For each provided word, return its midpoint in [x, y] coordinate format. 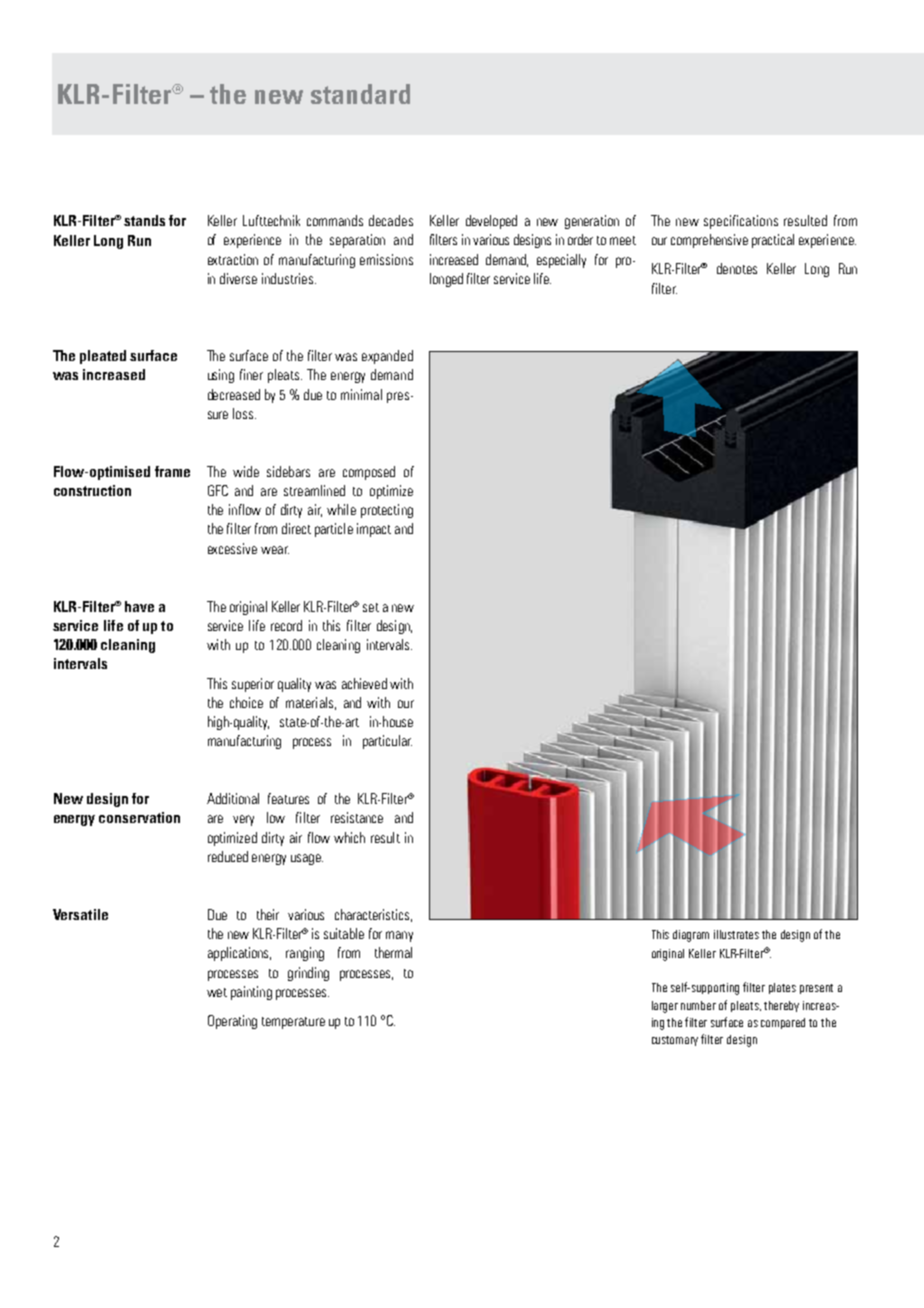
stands [144, 220]
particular [387, 742]
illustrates [736, 934]
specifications [741, 222]
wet [217, 992]
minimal [361, 394]
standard [360, 94]
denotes [737, 268]
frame [172, 471]
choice [246, 702]
